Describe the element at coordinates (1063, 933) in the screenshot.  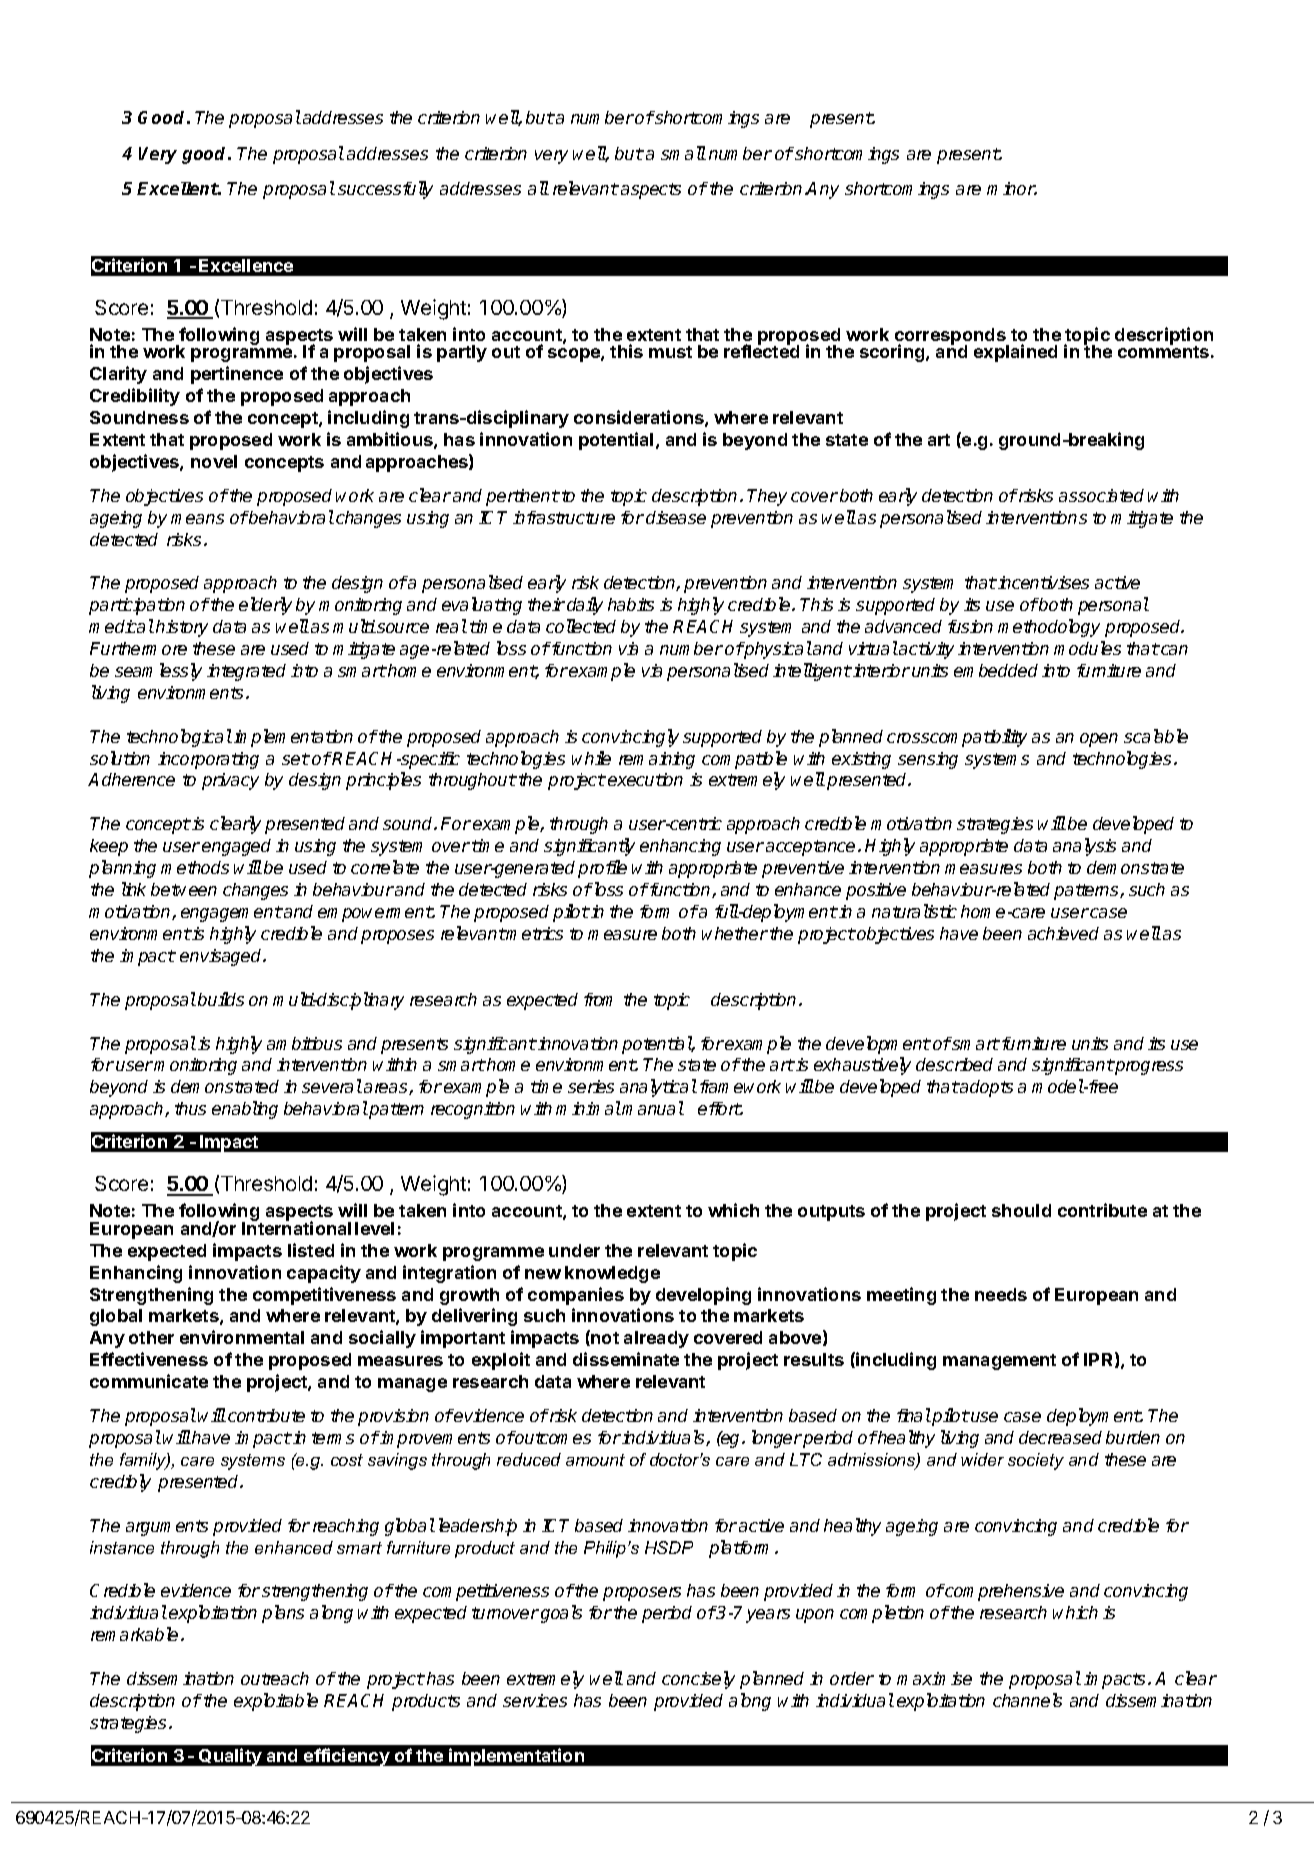
I see `achieved` at that location.
